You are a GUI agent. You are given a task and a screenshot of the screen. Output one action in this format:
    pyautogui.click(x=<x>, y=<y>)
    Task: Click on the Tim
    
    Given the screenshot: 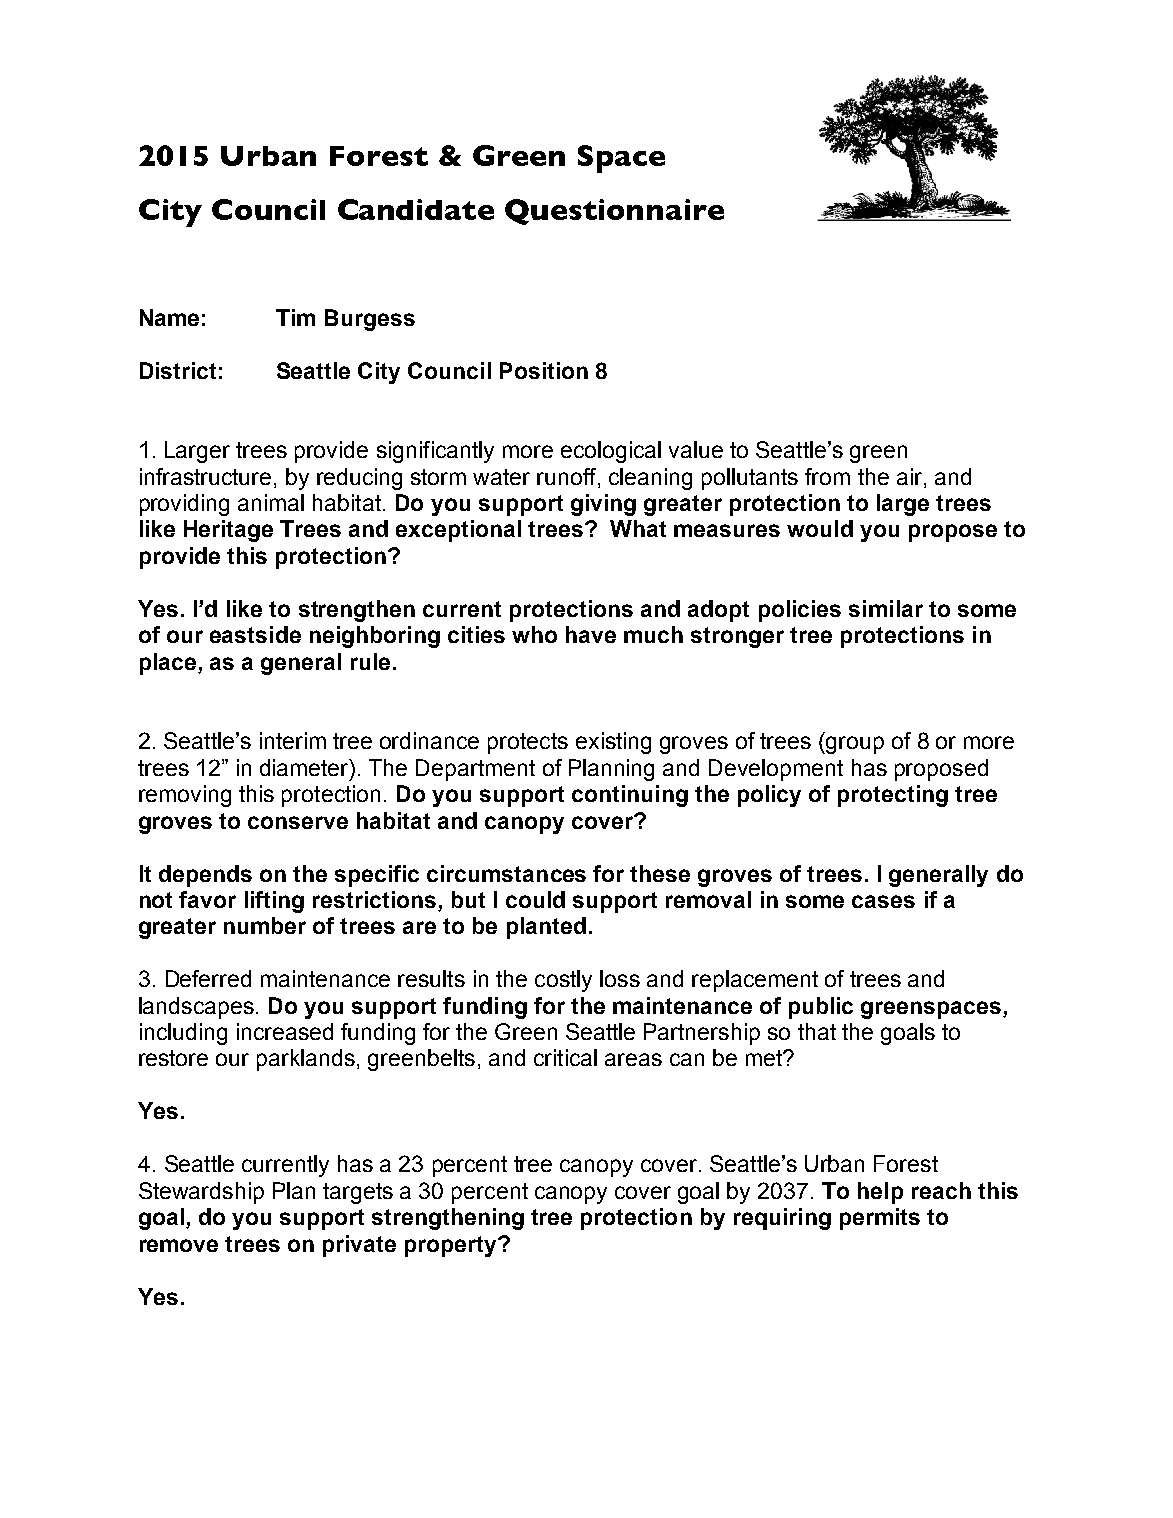 What is the action you would take?
    pyautogui.click(x=295, y=317)
